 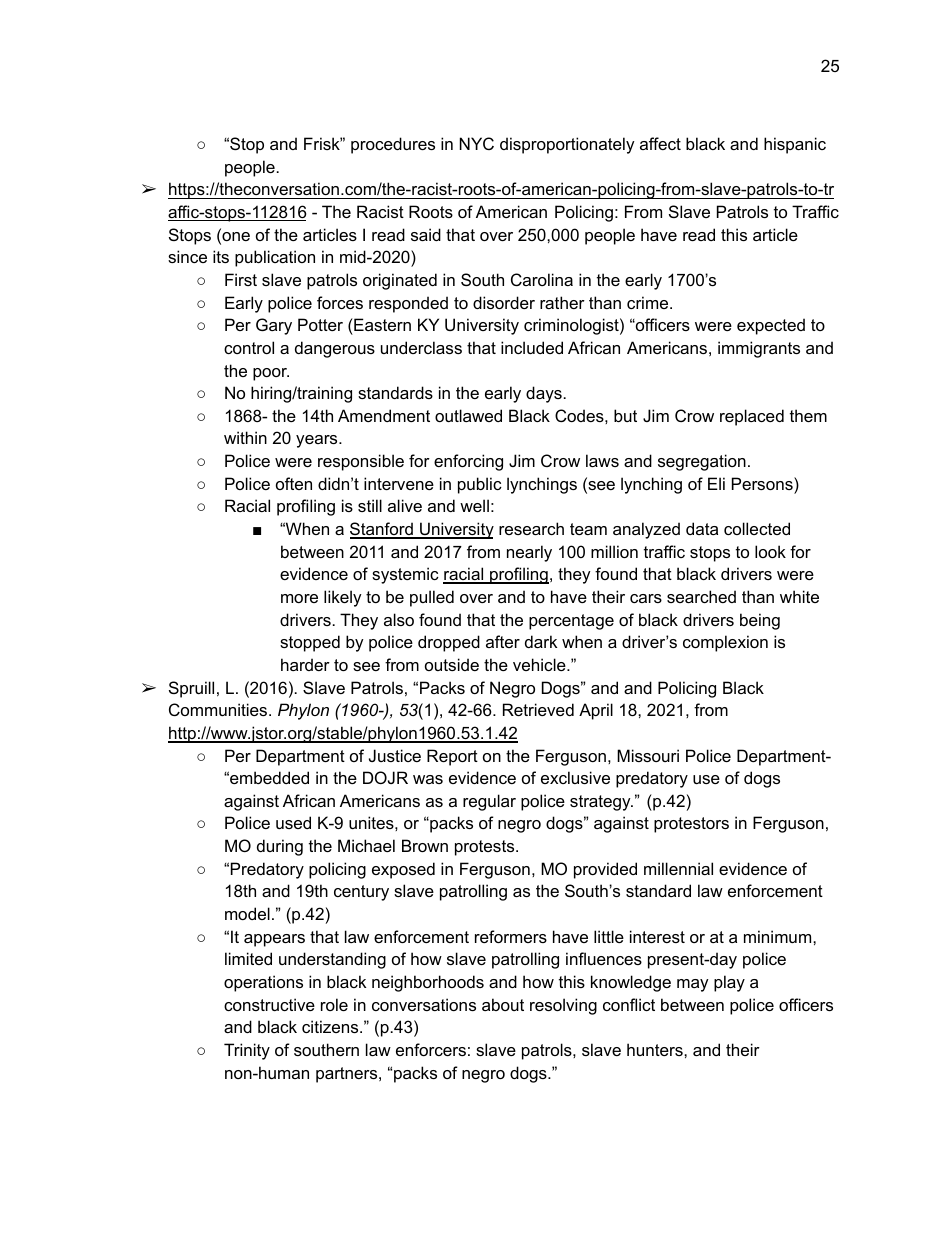 I want to click on Trinity, so click(x=247, y=1051).
